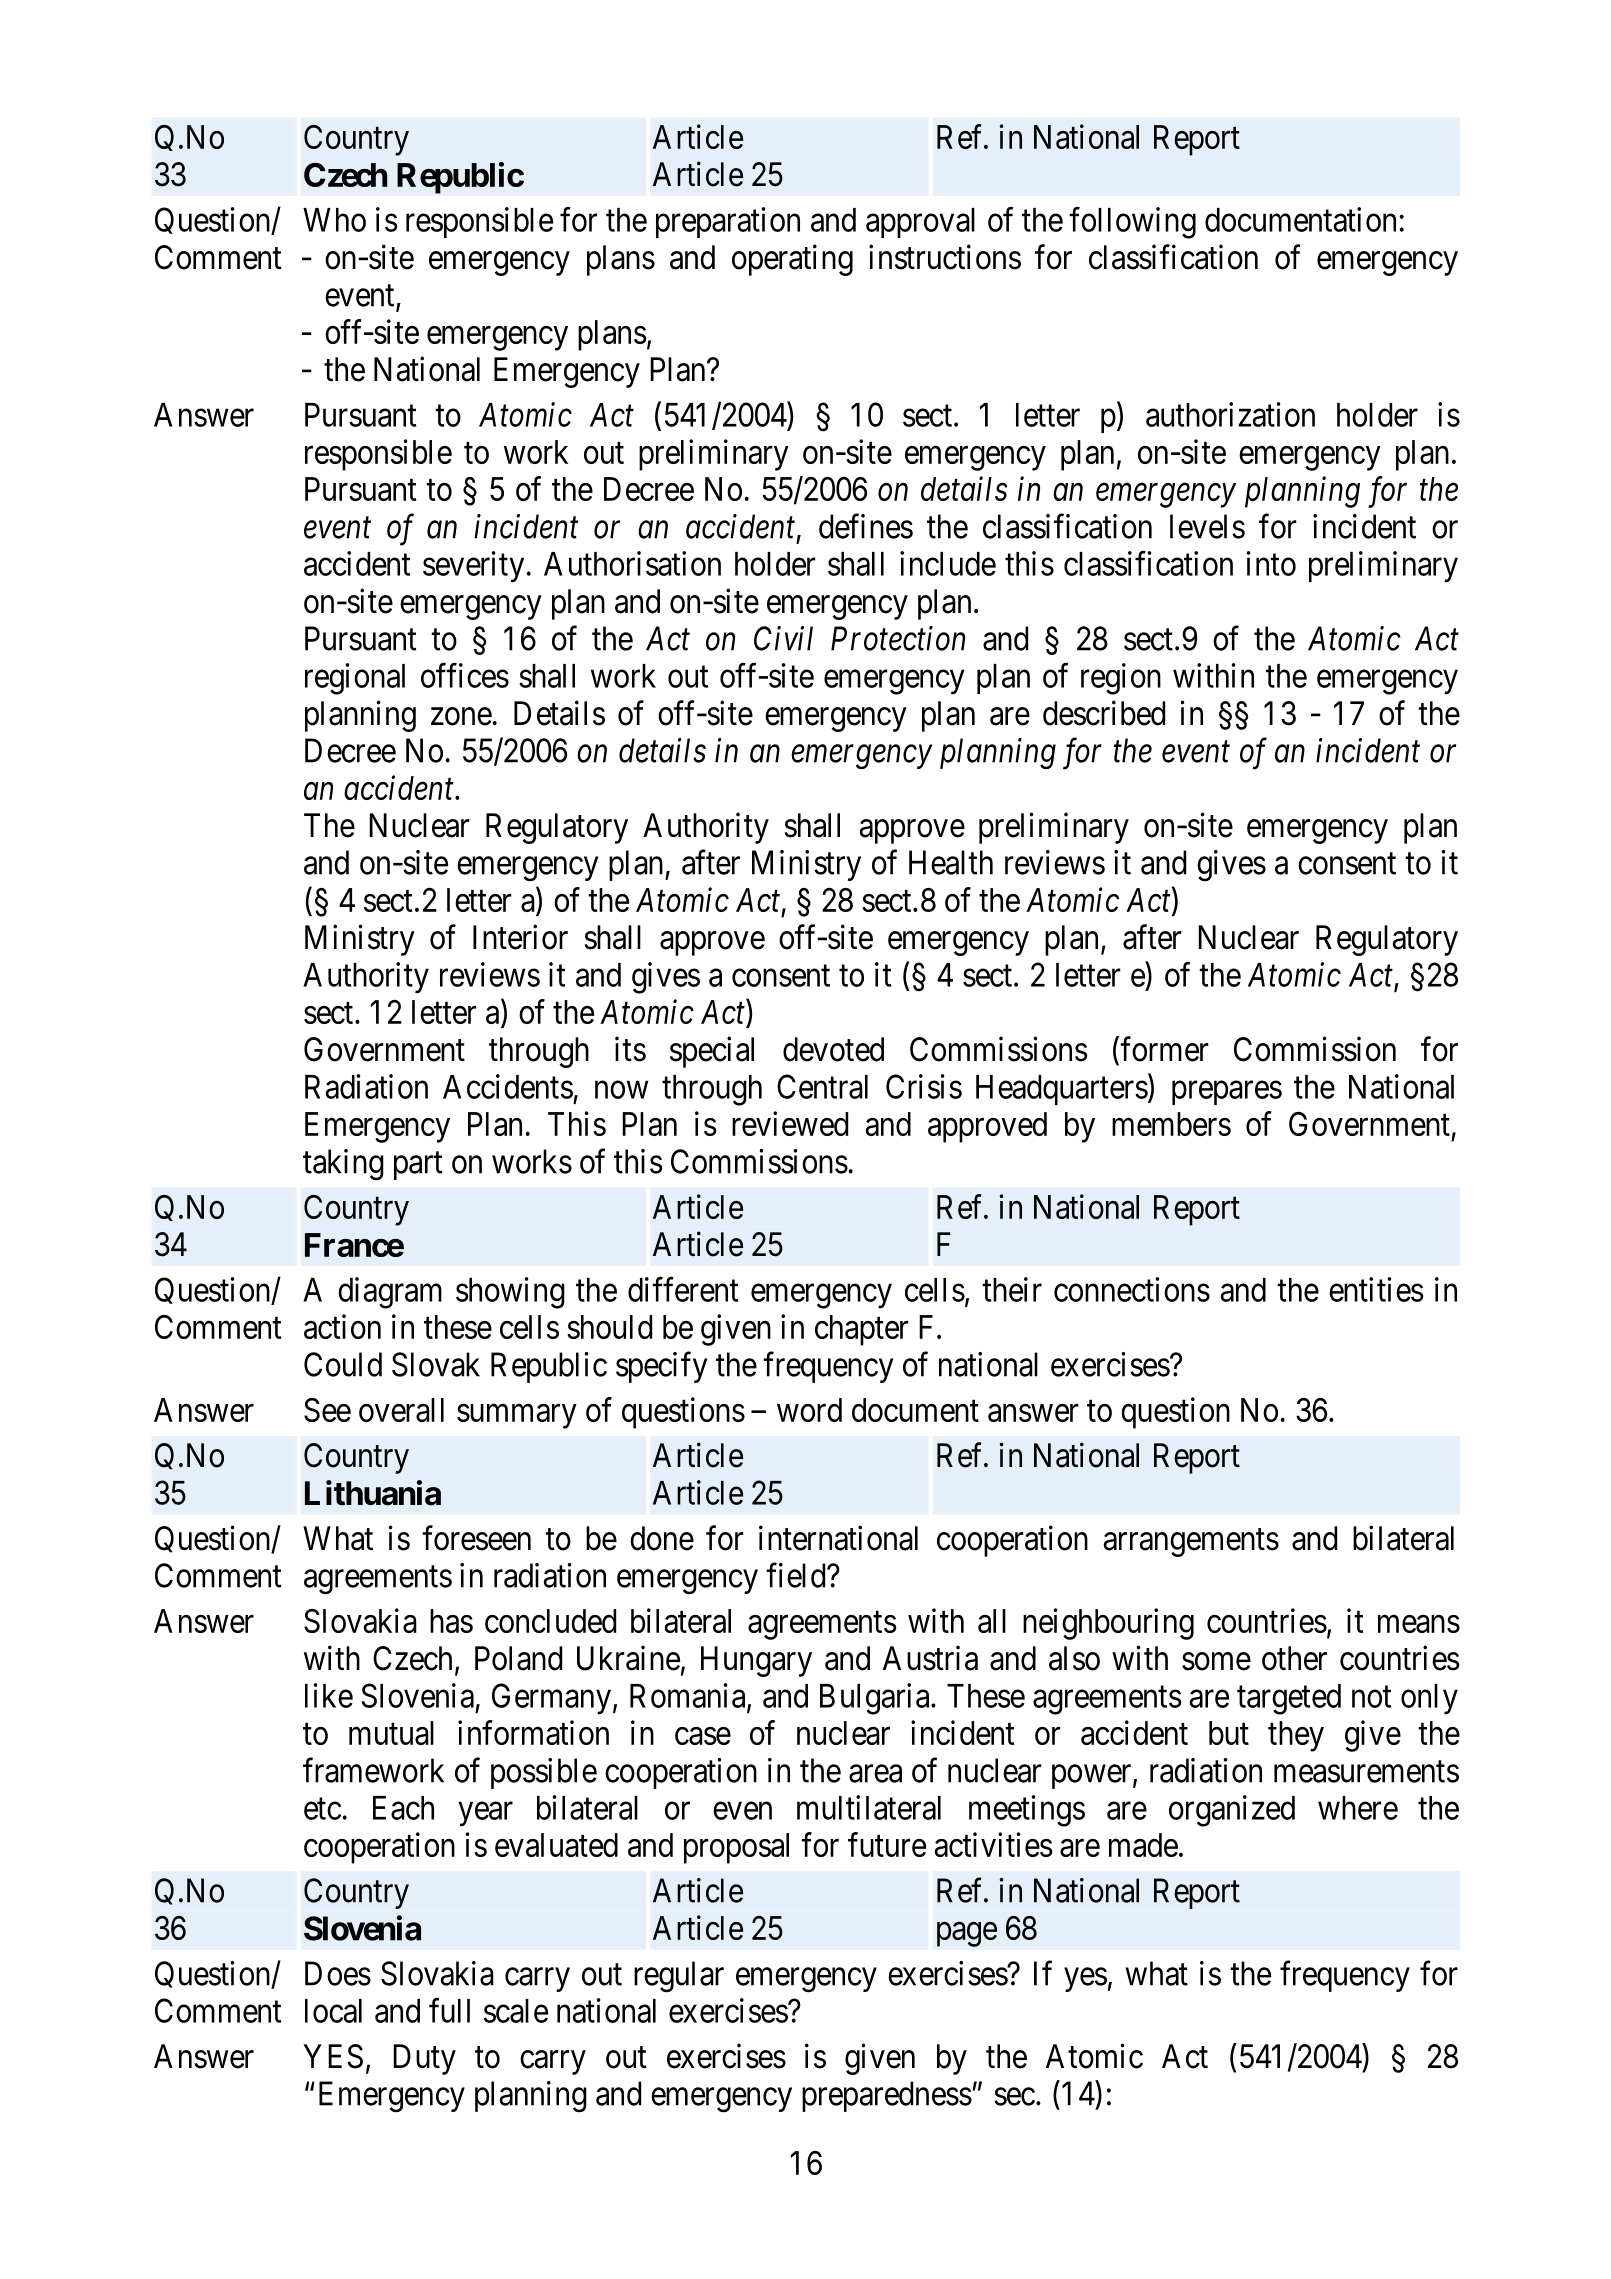 The height and width of the document is (2279, 1611). I want to click on full, so click(449, 2010).
